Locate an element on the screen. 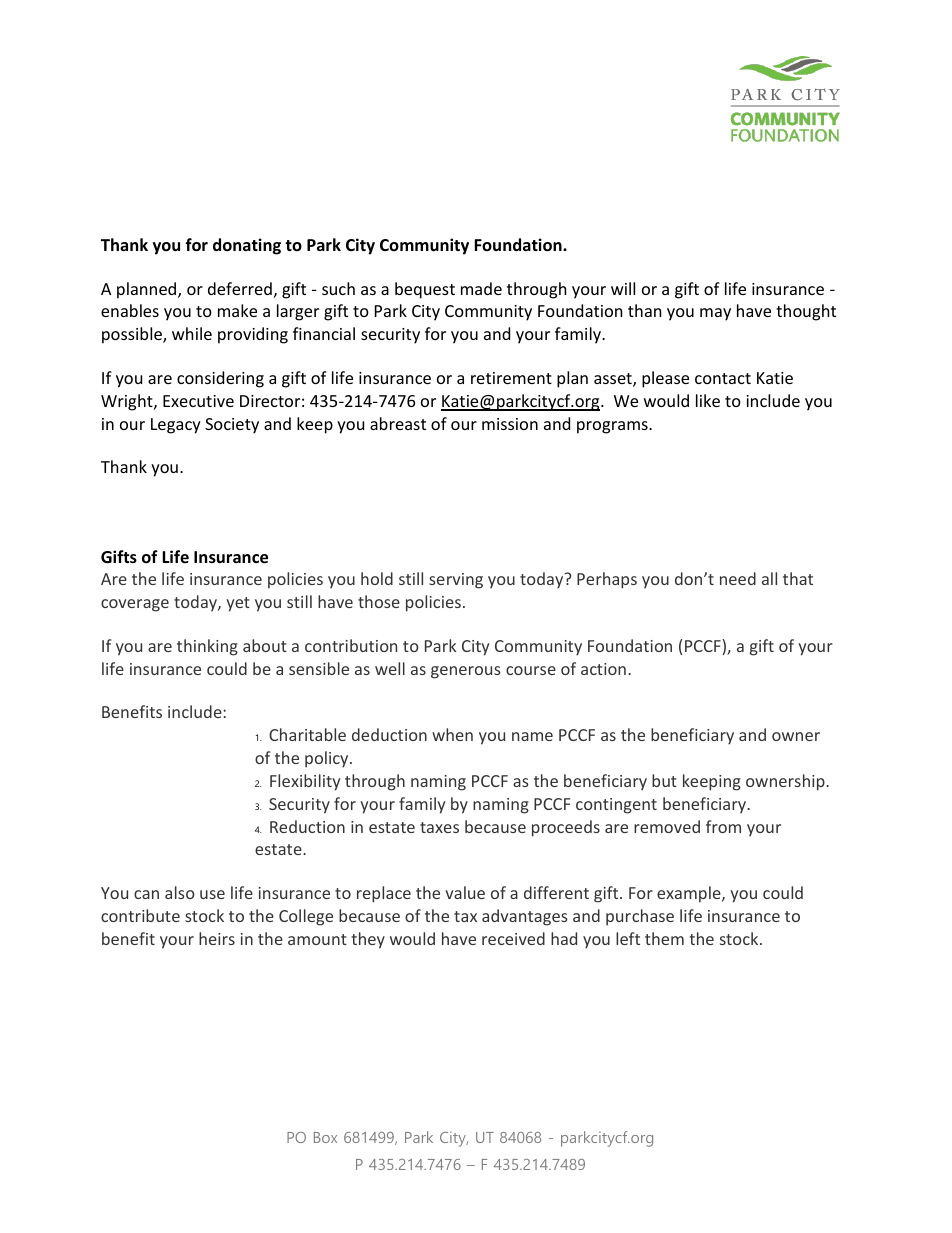  serving is located at coordinates (456, 581).
